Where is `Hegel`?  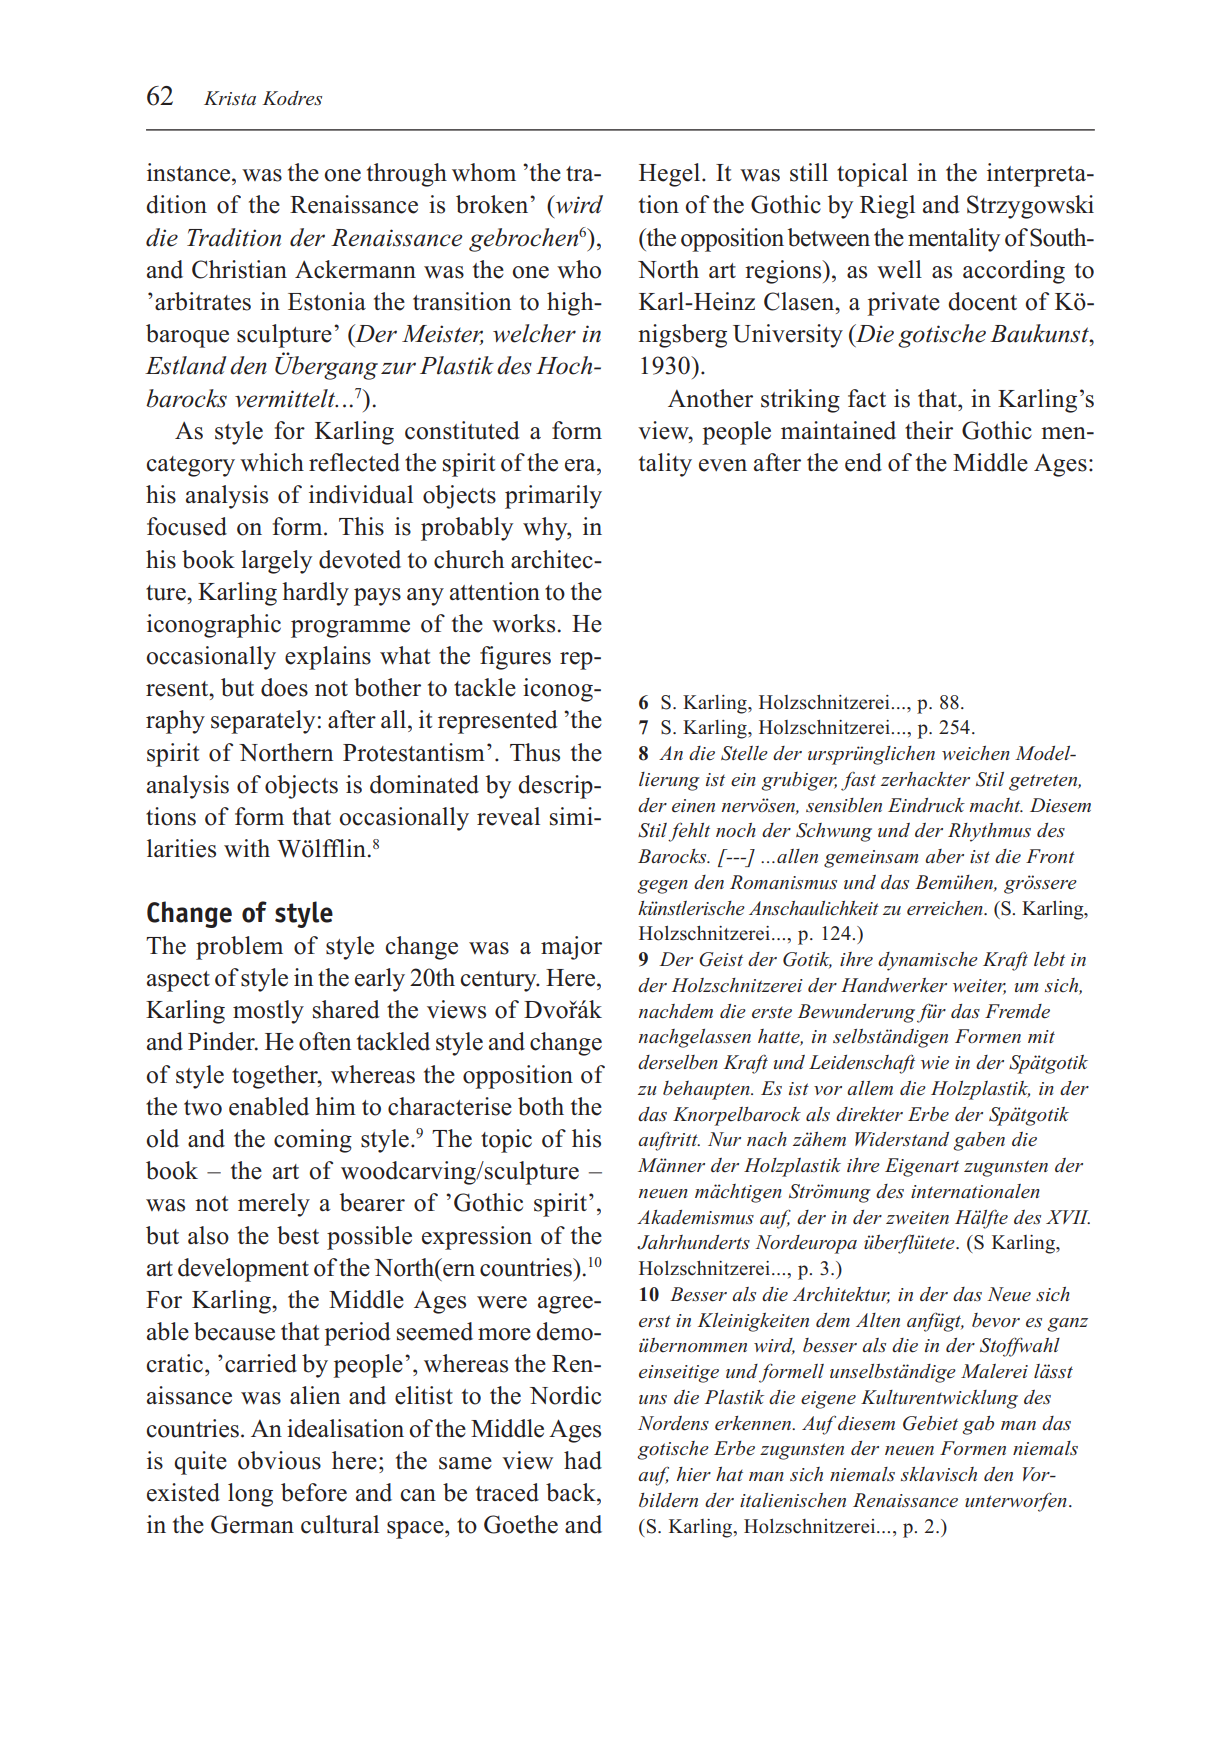
Hegel is located at coordinates (671, 175).
